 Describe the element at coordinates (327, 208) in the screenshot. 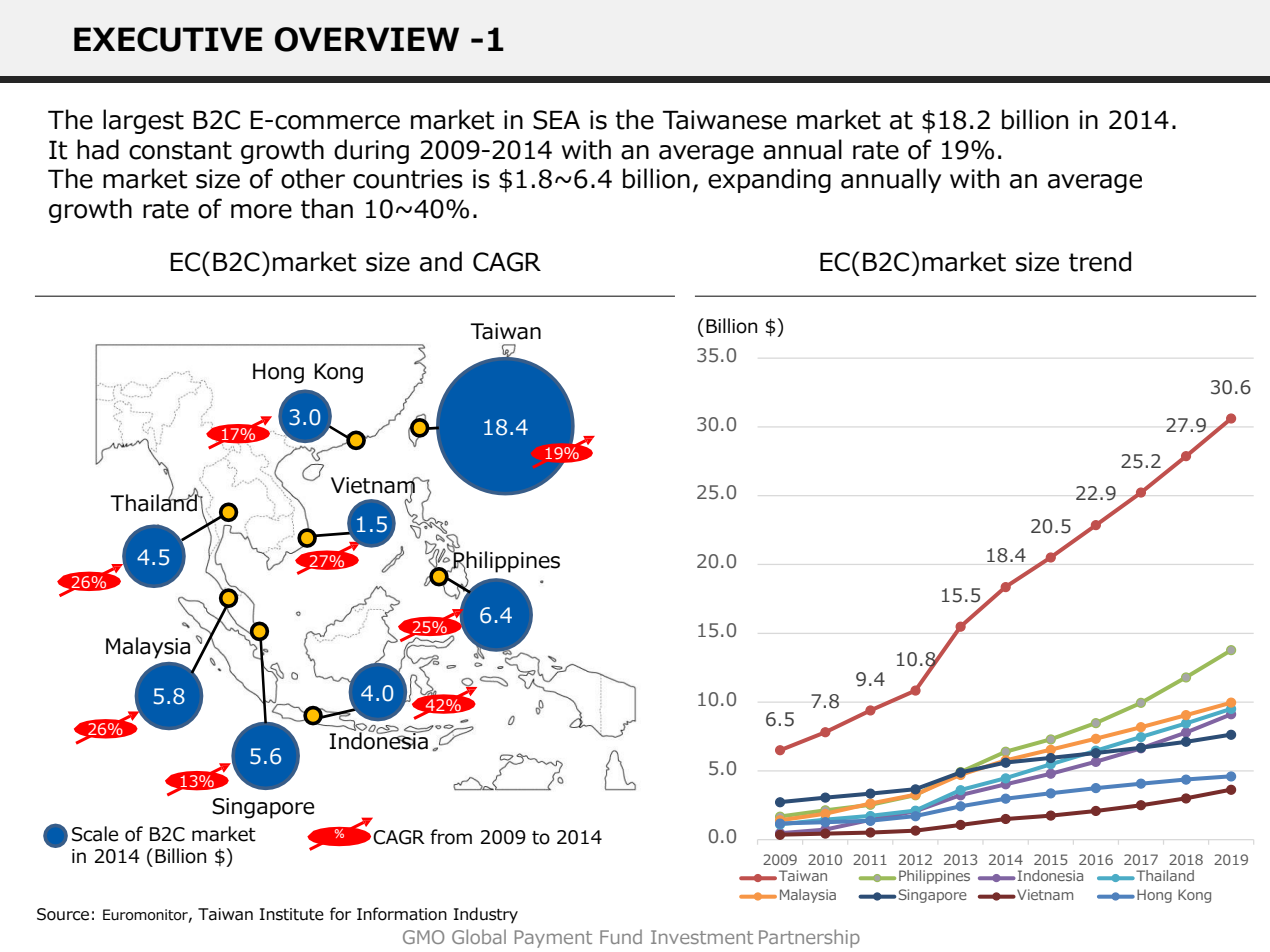

I see `than` at that location.
